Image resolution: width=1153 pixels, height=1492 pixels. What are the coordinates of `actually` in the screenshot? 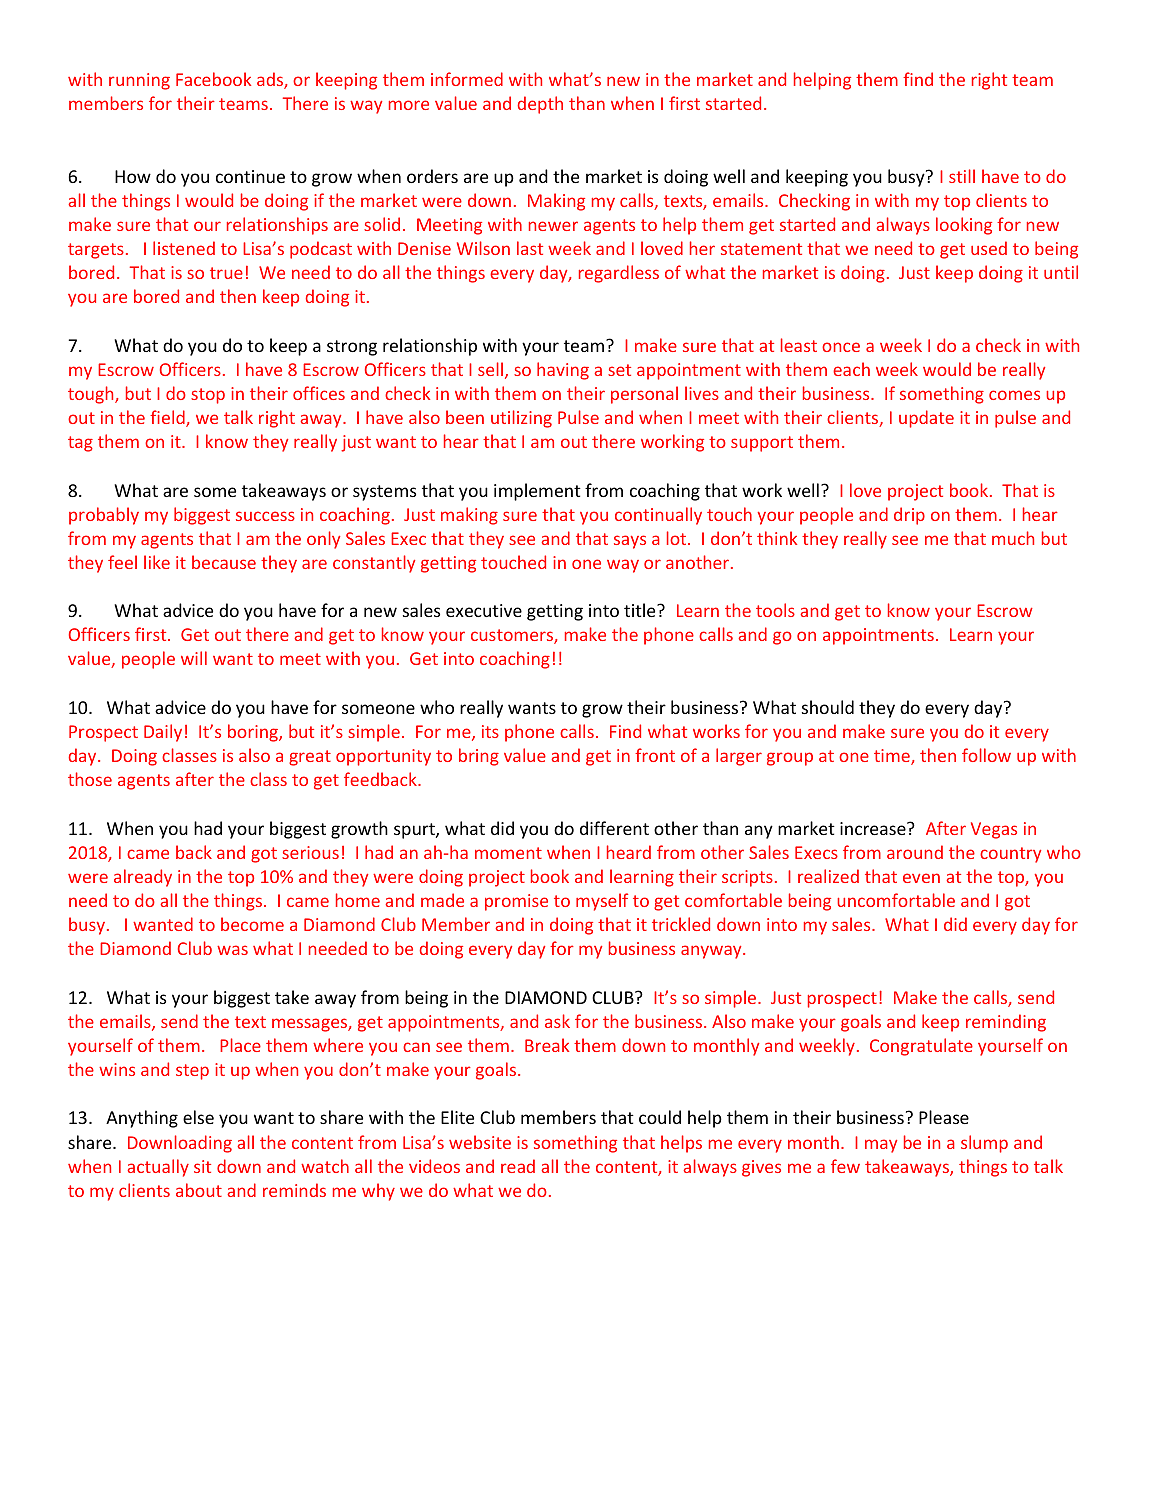 It's located at (158, 1168).
